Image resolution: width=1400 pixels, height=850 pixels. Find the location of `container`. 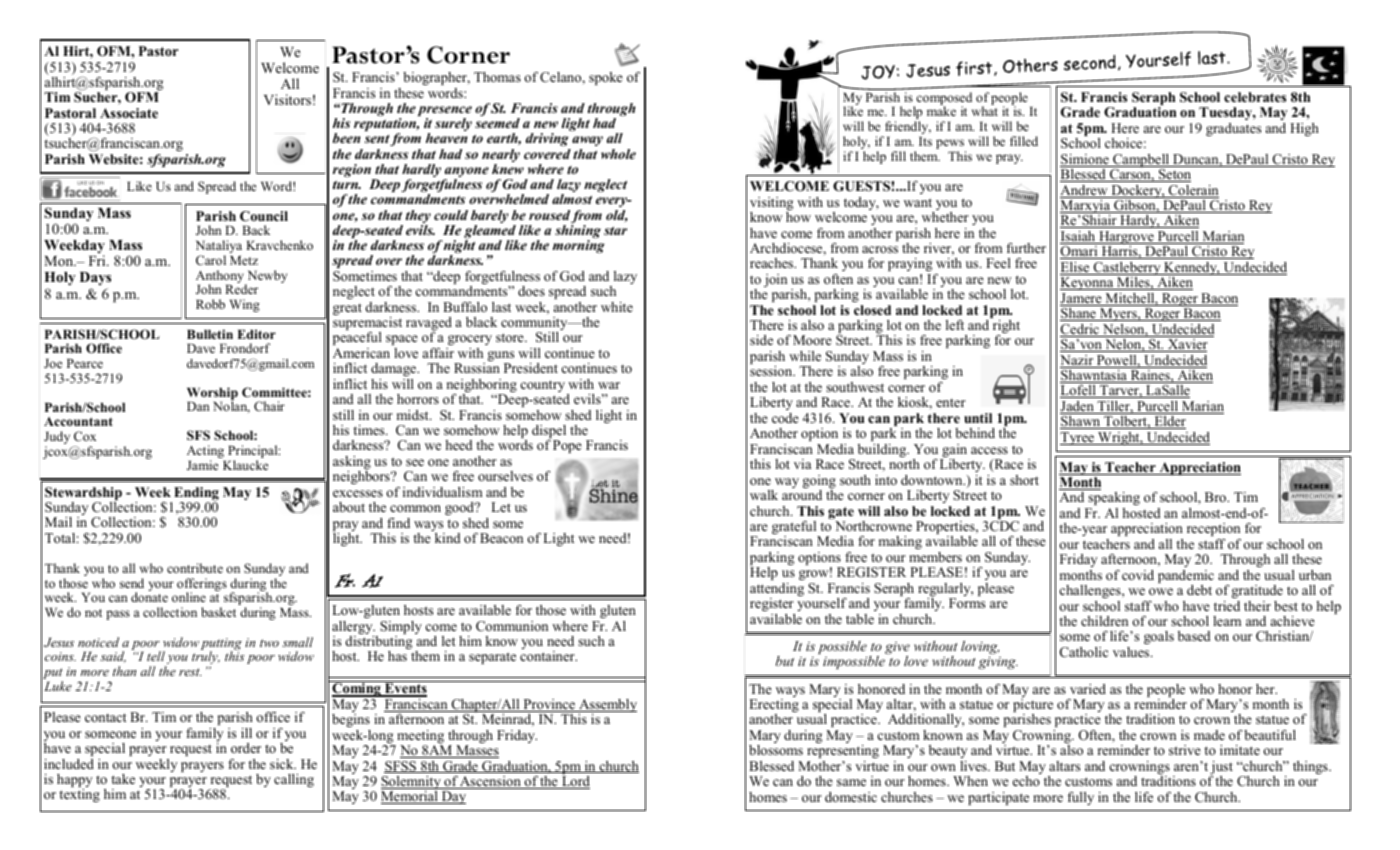

container is located at coordinates (548, 656).
